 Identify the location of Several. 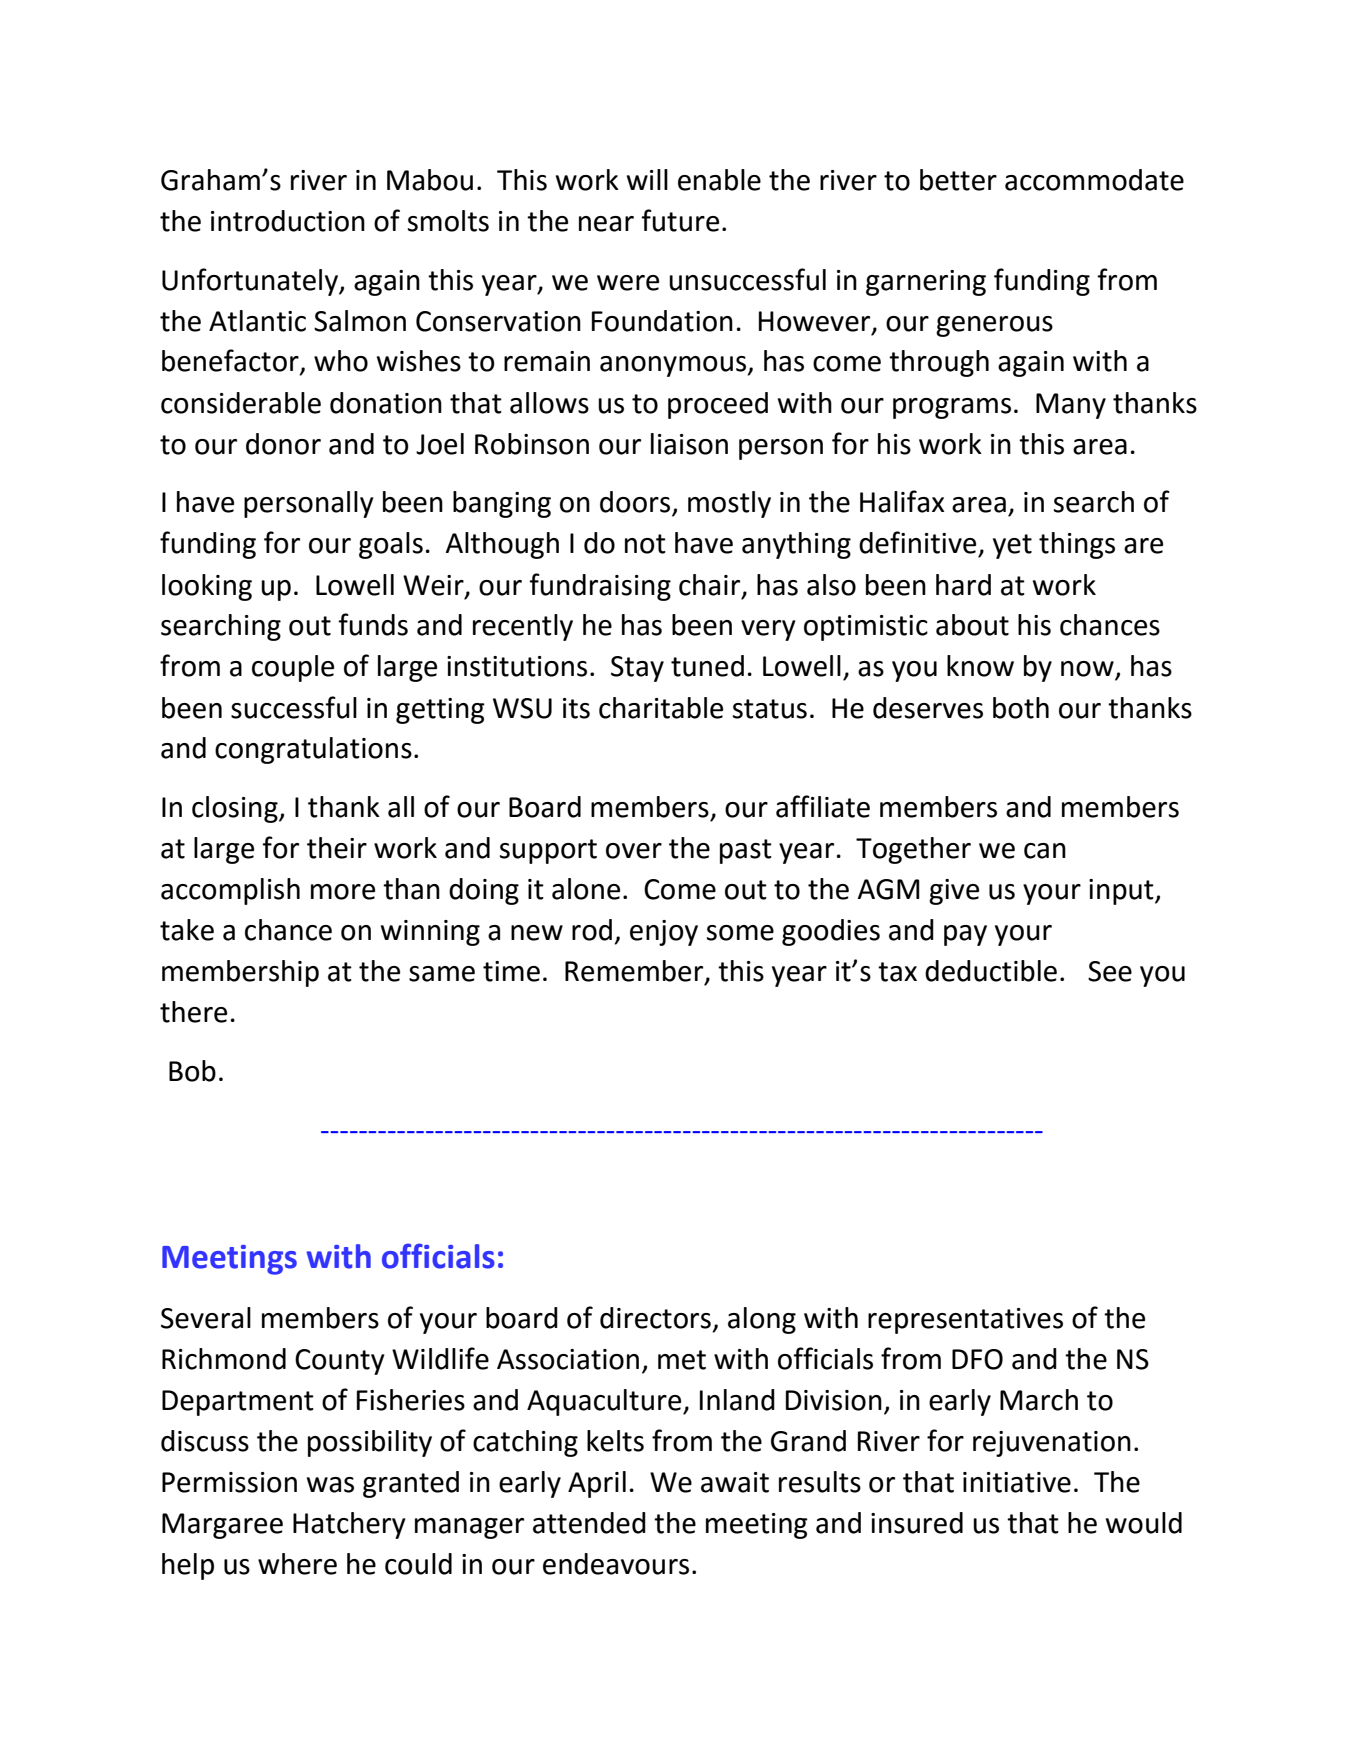
(206, 1318).
